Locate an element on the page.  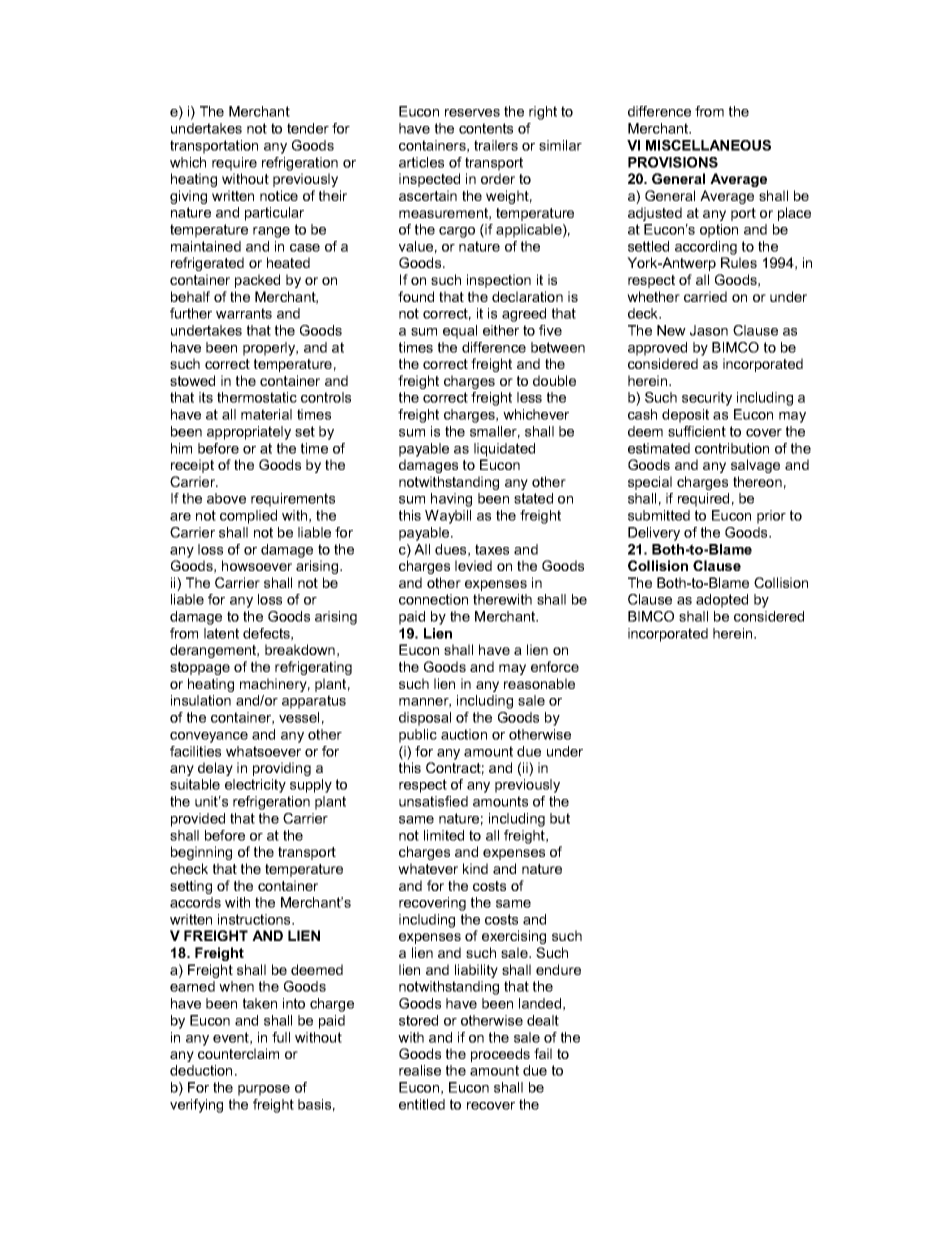
fail is located at coordinates (543, 1053).
